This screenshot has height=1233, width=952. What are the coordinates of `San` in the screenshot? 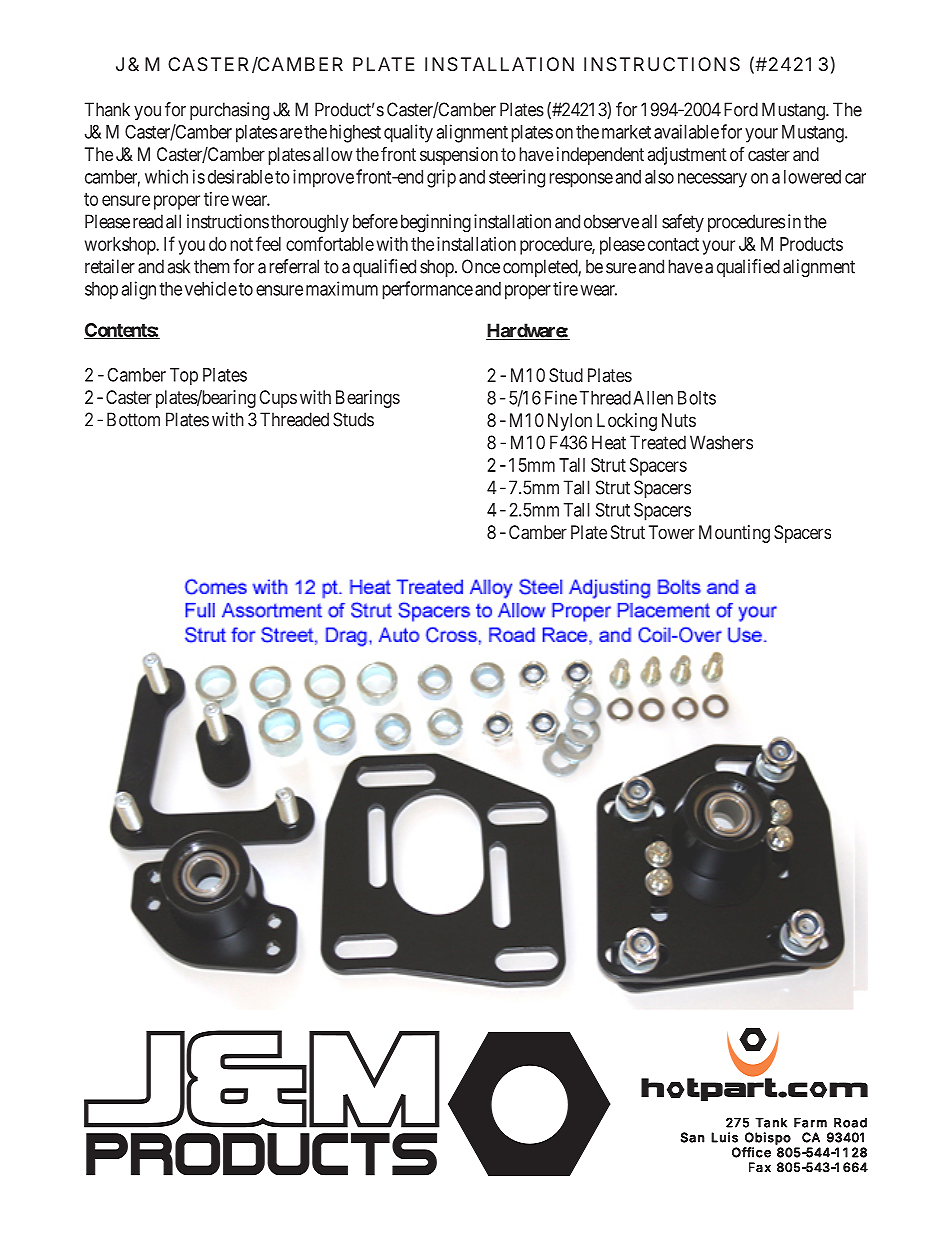 It's located at (693, 1137).
